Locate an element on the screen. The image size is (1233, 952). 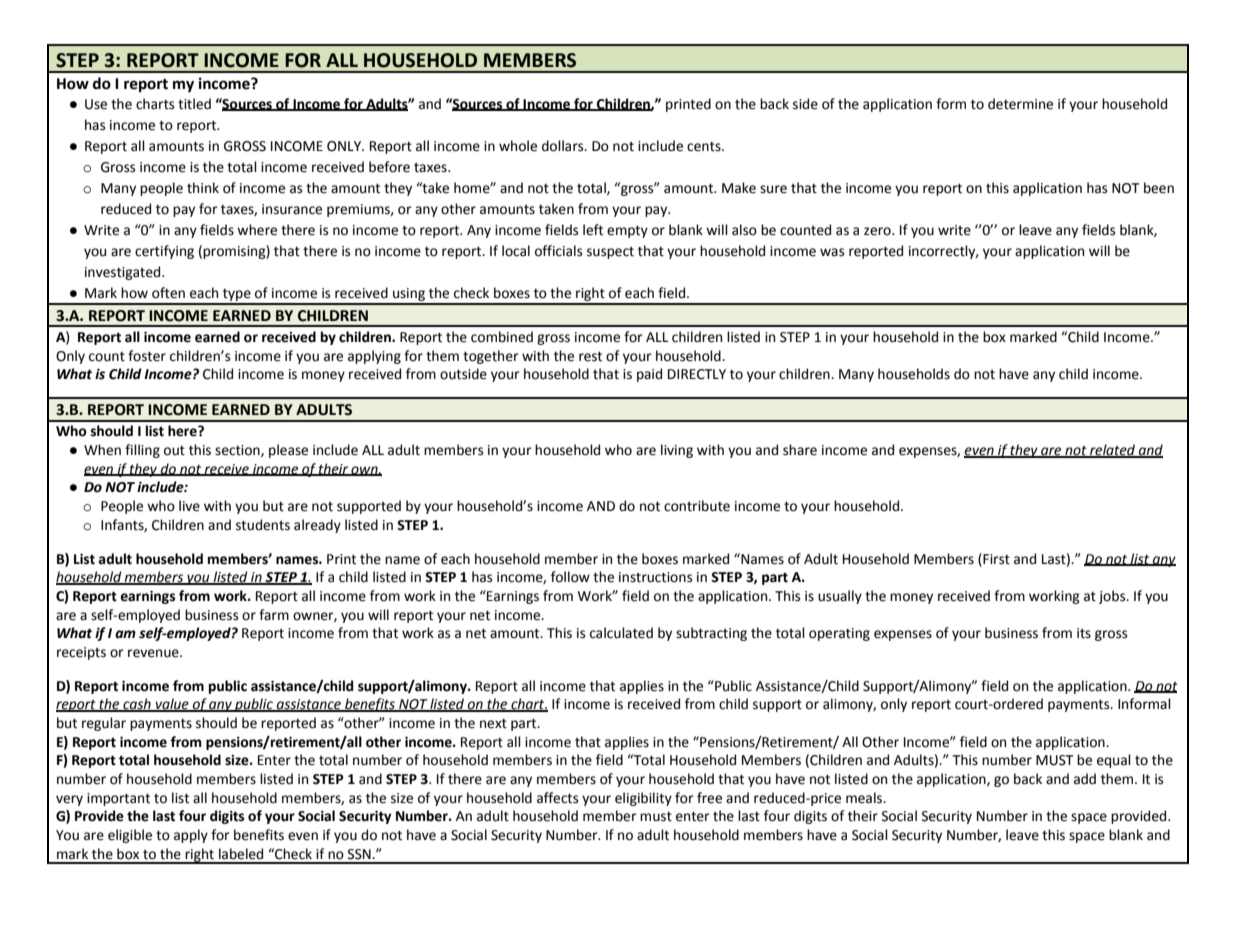
jobs is located at coordinates (1113, 597).
